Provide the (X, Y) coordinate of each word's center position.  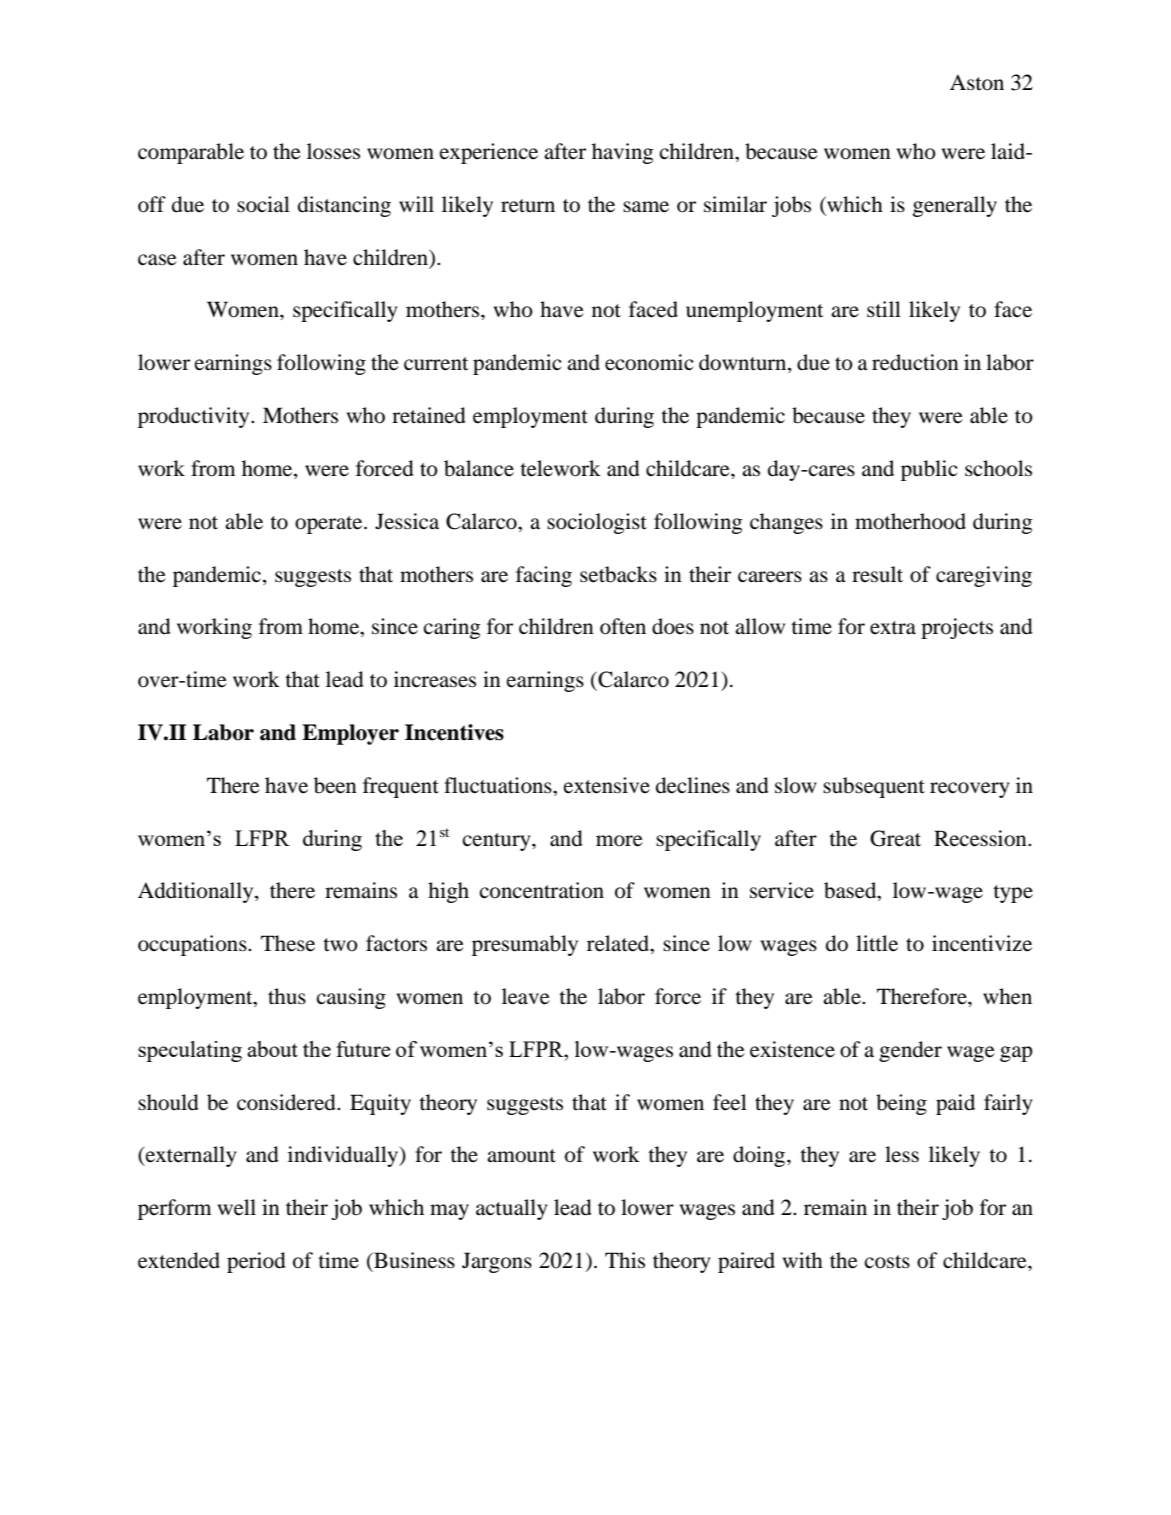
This (625, 1260)
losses (333, 151)
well (236, 1207)
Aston (977, 82)
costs (887, 1262)
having (623, 153)
